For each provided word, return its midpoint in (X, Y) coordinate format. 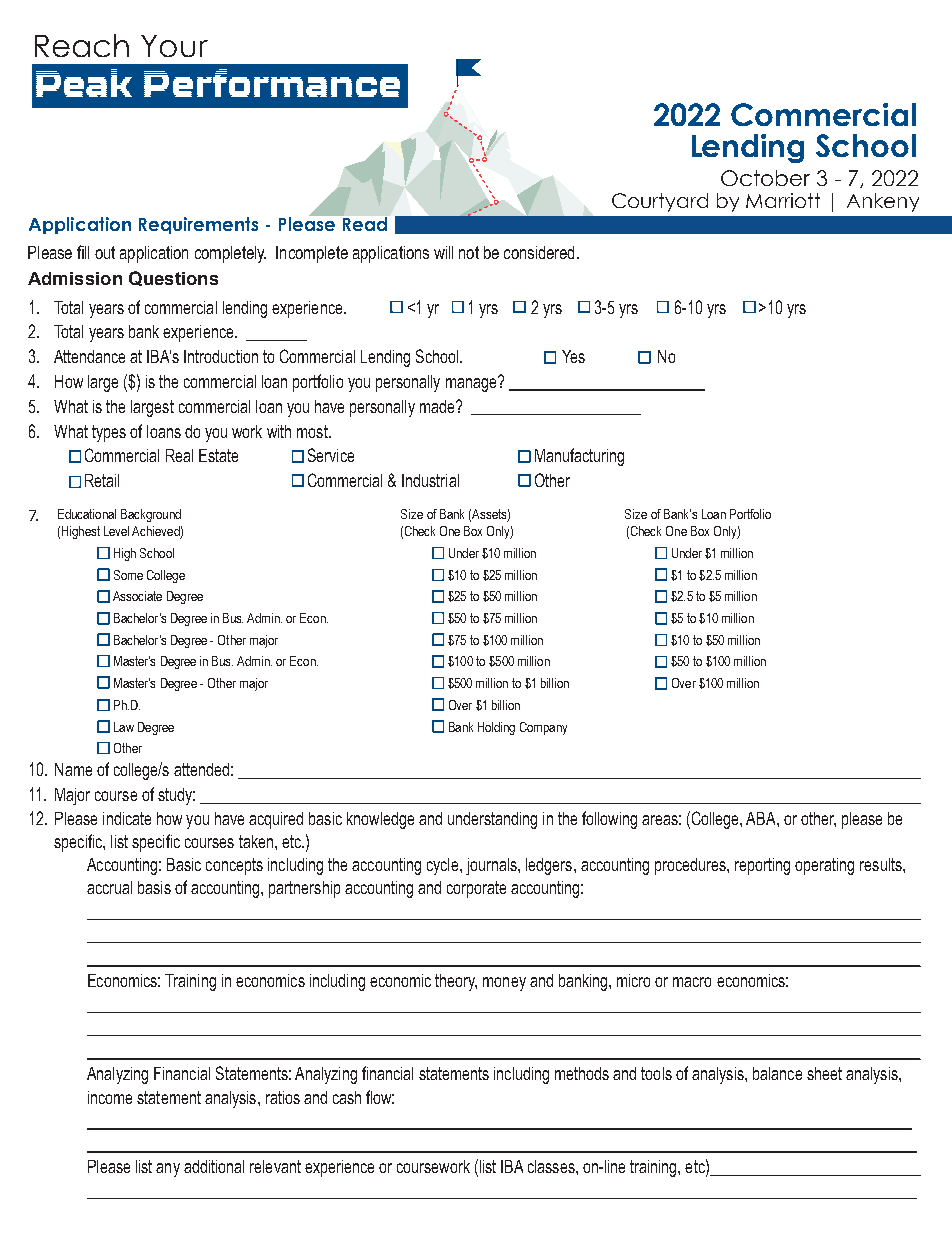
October (765, 178)
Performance (272, 83)
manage (471, 385)
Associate (137, 596)
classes (552, 1166)
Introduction (221, 356)
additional (214, 1166)
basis (154, 887)
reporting (762, 866)
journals (492, 866)
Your (174, 46)
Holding (496, 728)
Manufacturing (579, 457)
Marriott (783, 200)
